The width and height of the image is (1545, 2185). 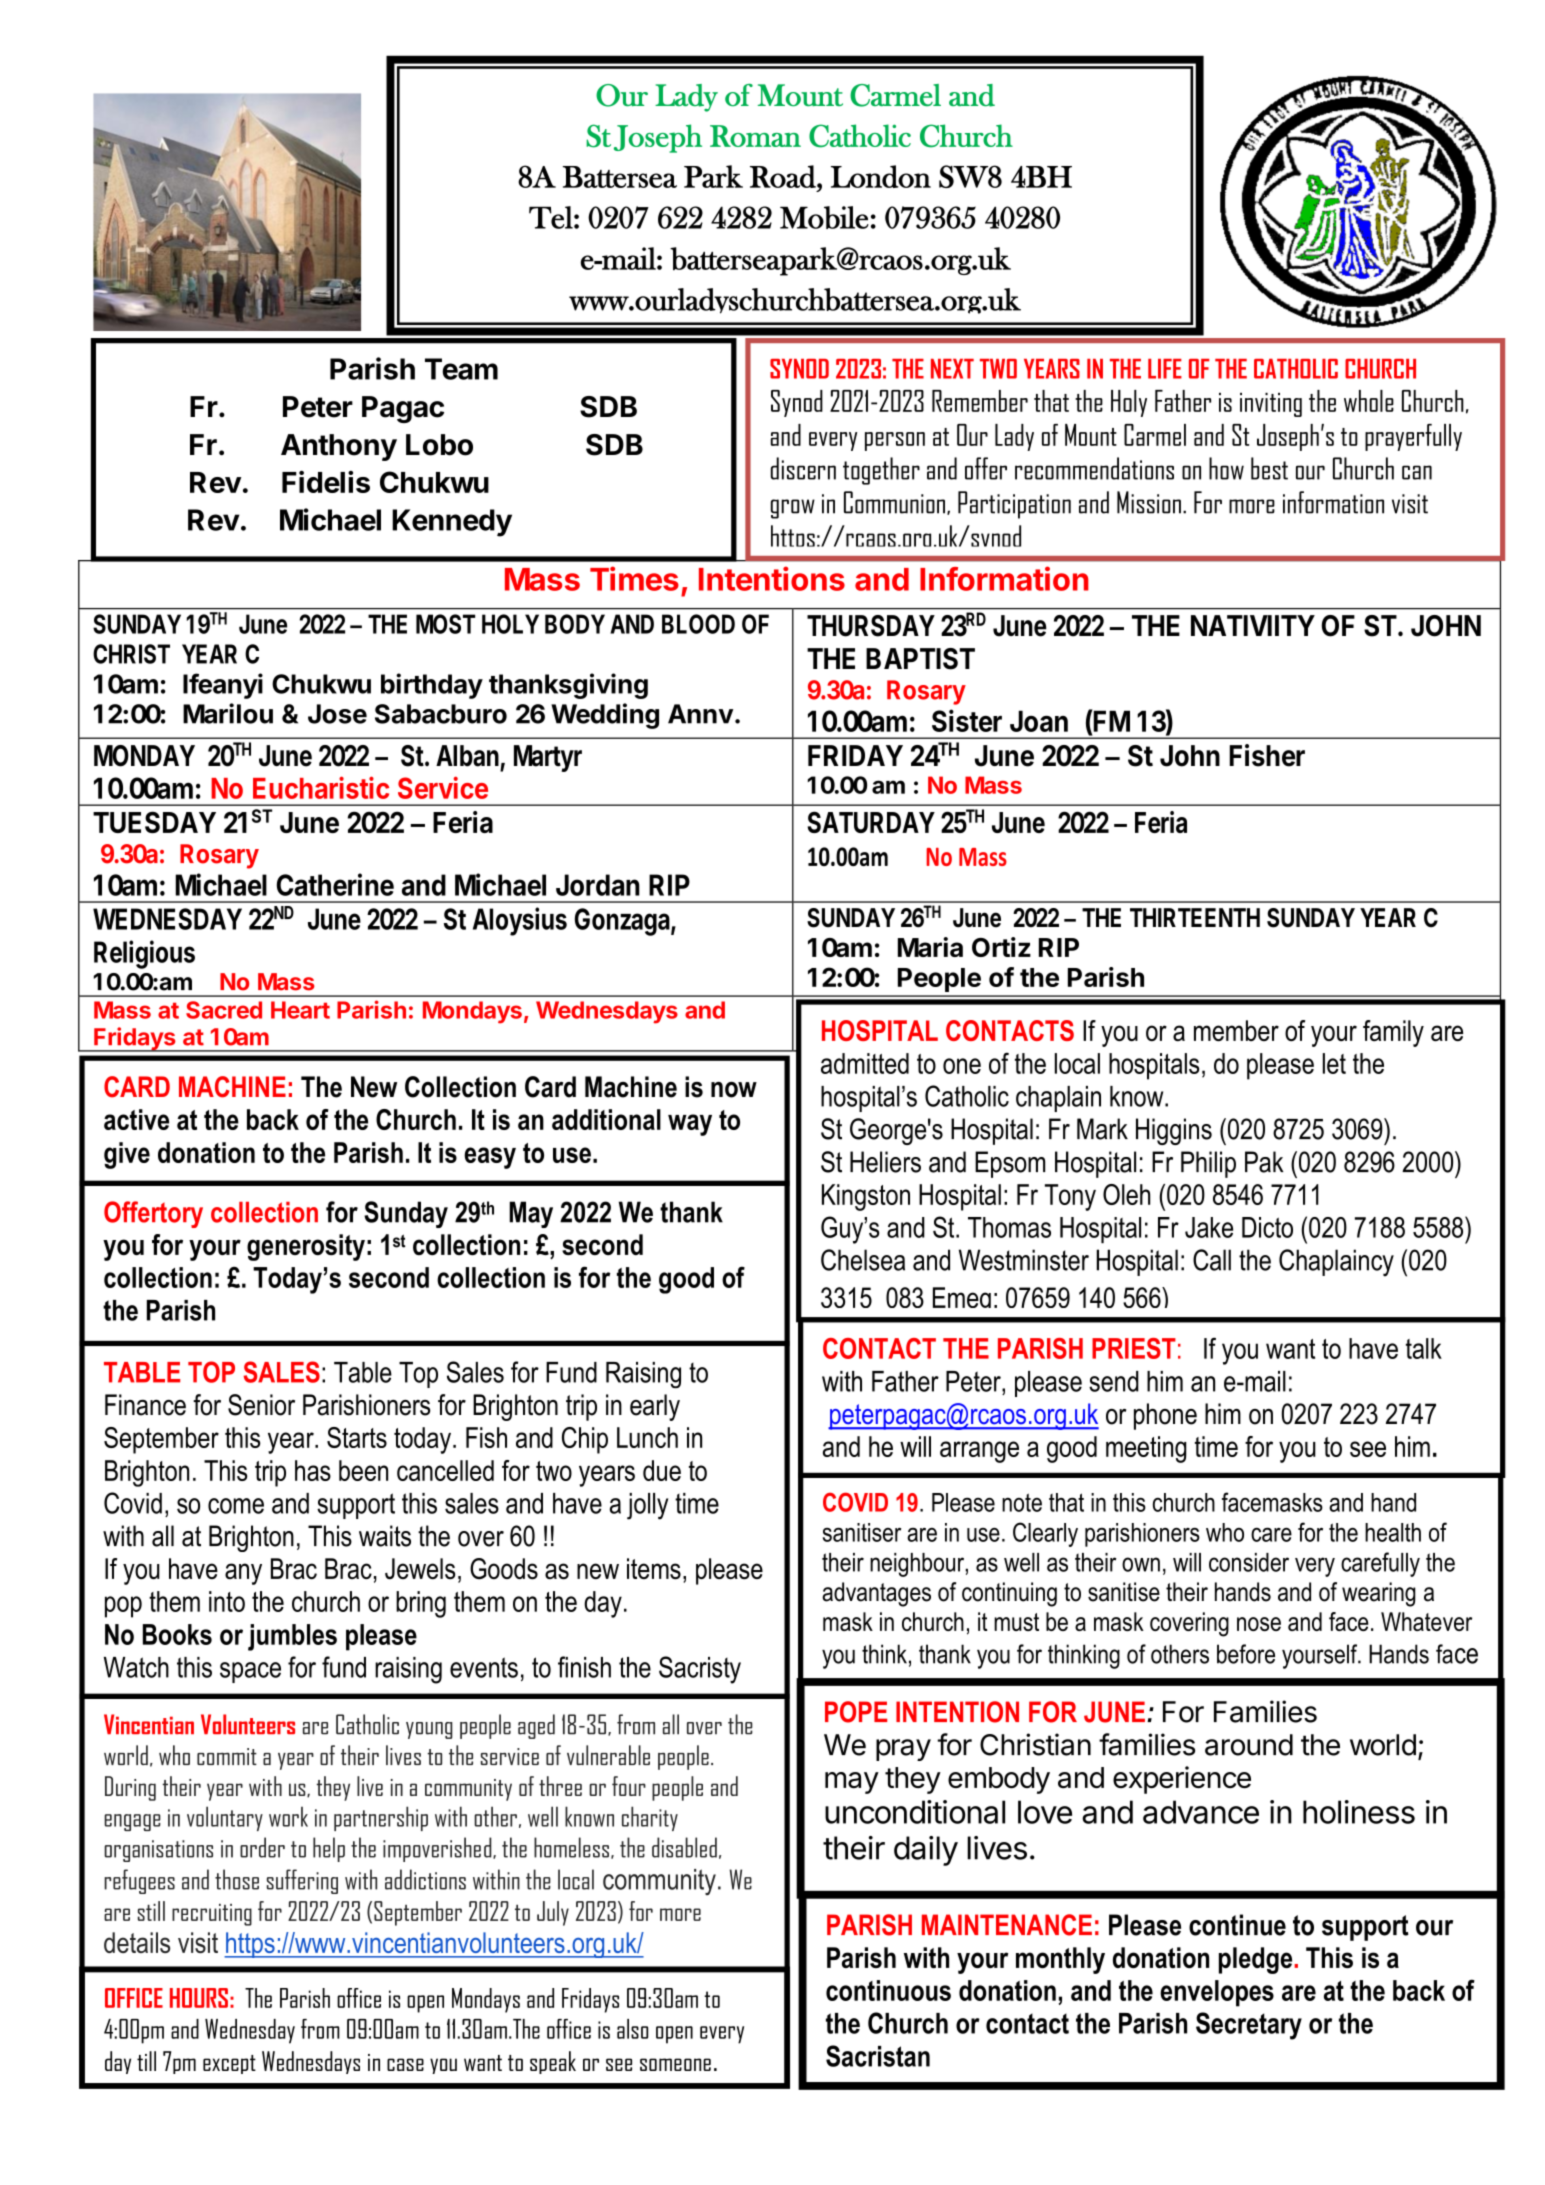 What do you see at coordinates (871, 822) in the image?
I see `SATURDAY` at bounding box center [871, 822].
